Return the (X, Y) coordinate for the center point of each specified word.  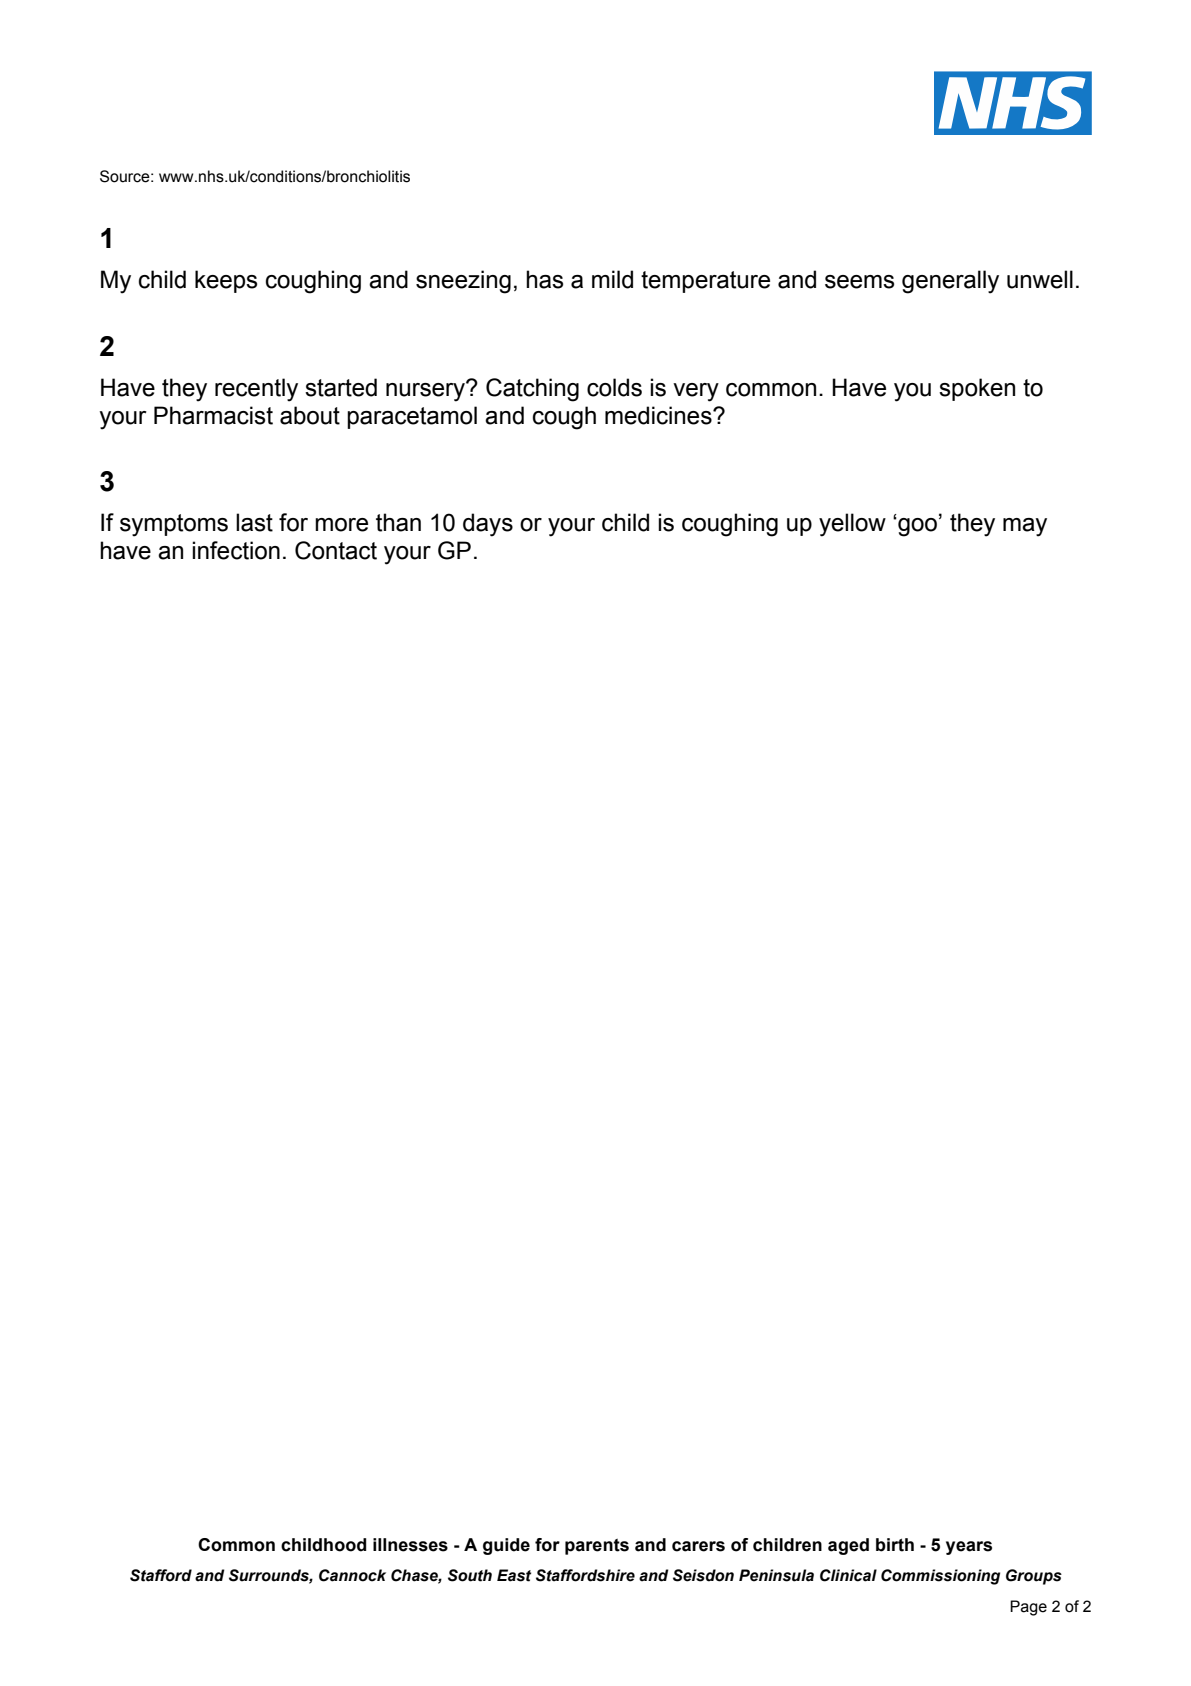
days (488, 525)
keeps (226, 281)
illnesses (410, 1545)
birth (895, 1545)
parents (597, 1547)
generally (950, 282)
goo (918, 527)
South (470, 1575)
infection (236, 550)
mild (612, 279)
